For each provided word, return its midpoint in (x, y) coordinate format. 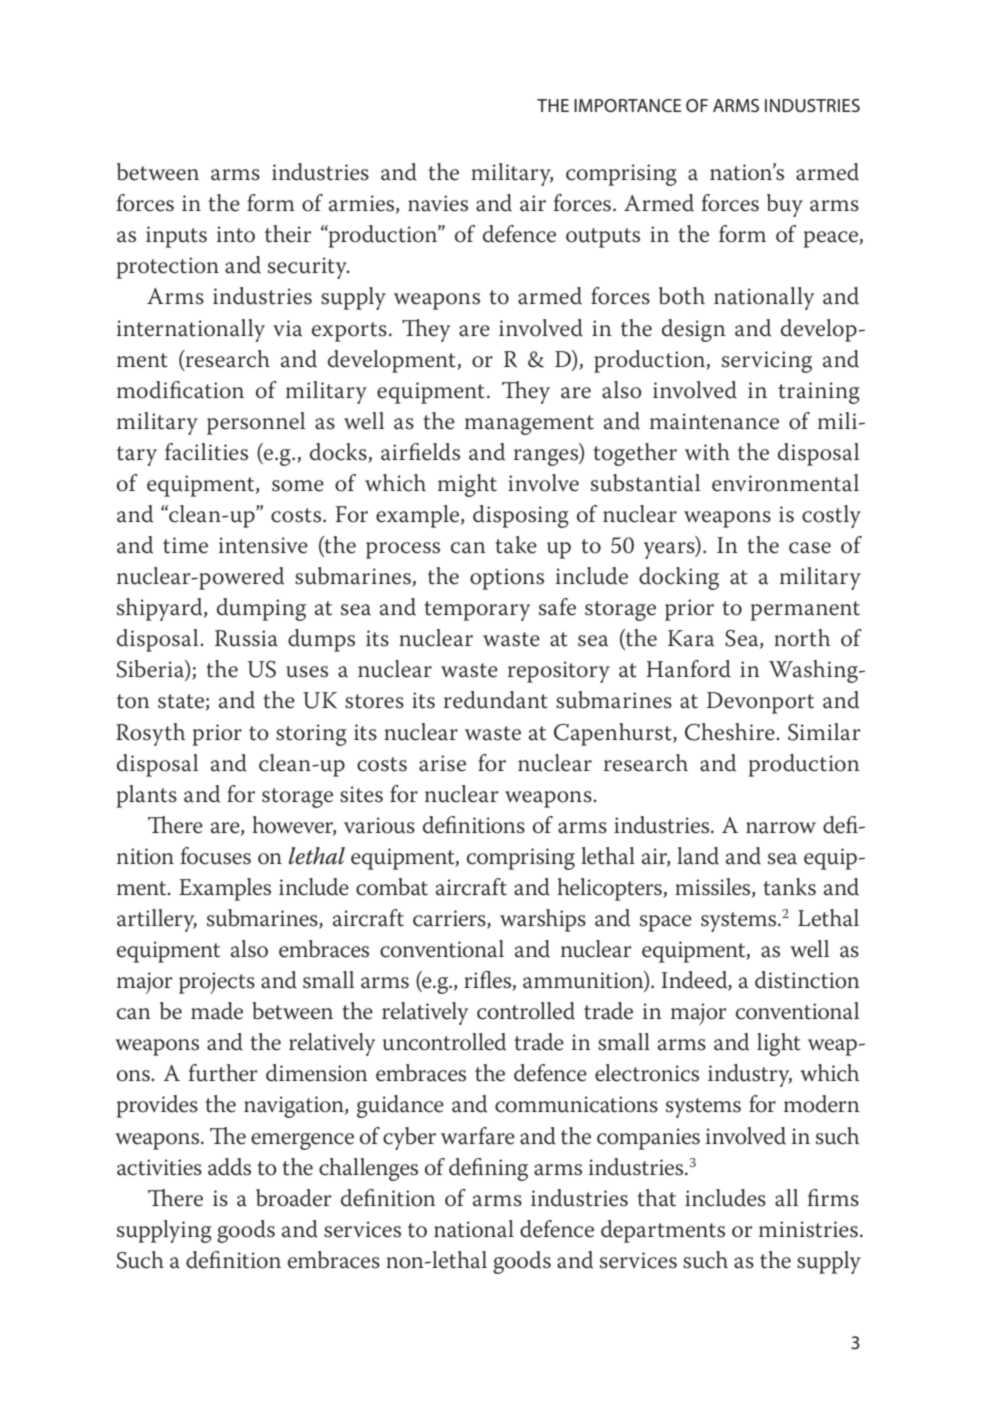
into (236, 234)
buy (785, 205)
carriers (450, 919)
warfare (478, 1136)
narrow (781, 828)
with (707, 452)
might (467, 485)
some (298, 486)
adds (229, 1167)
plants (147, 796)
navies (438, 203)
